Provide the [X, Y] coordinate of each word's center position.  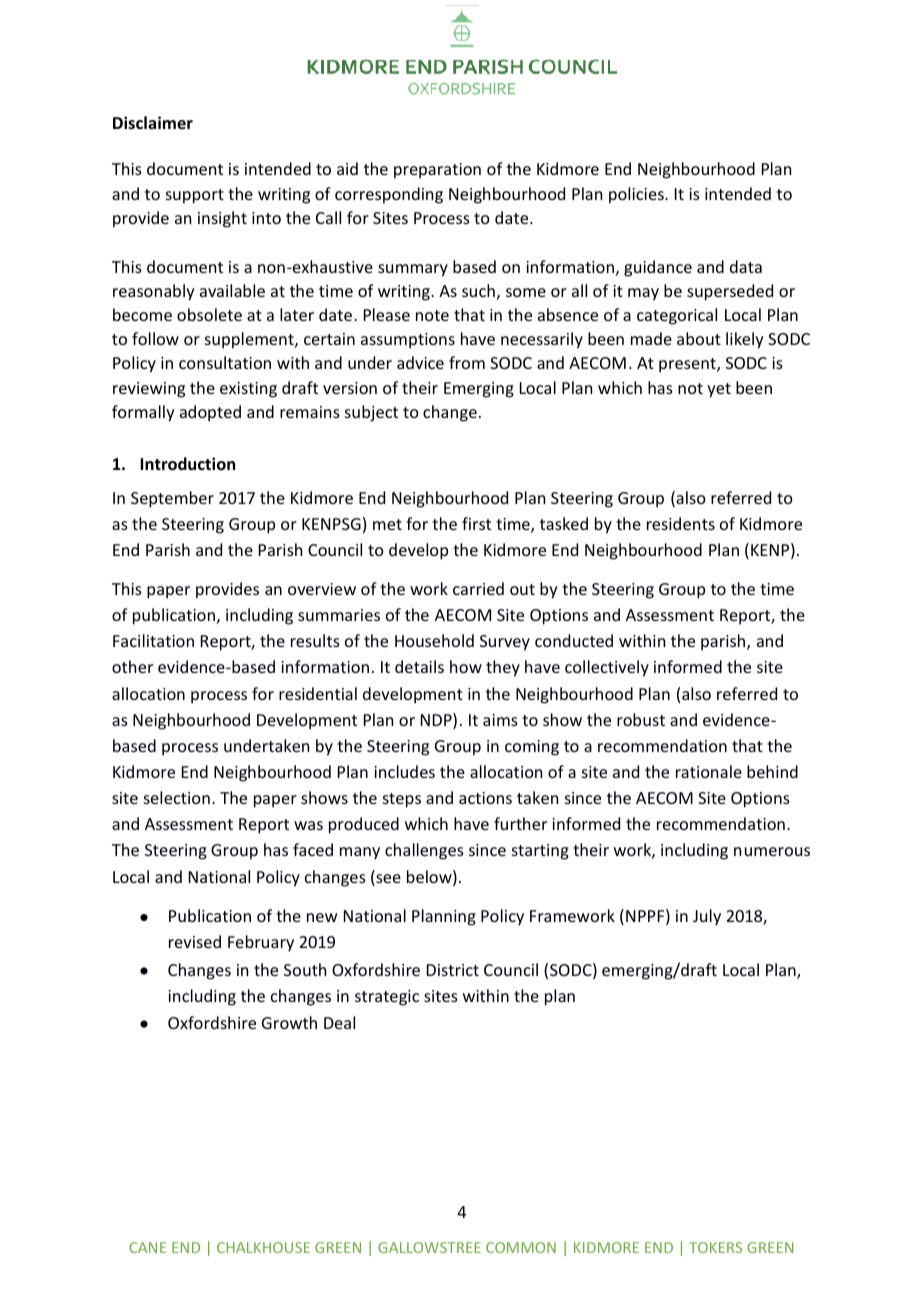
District [453, 970]
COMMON [521, 1247]
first [476, 523]
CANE [147, 1247]
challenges [424, 851]
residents [681, 523]
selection [177, 797]
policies [637, 195]
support [195, 196]
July [707, 917]
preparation [437, 171]
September [172, 499]
